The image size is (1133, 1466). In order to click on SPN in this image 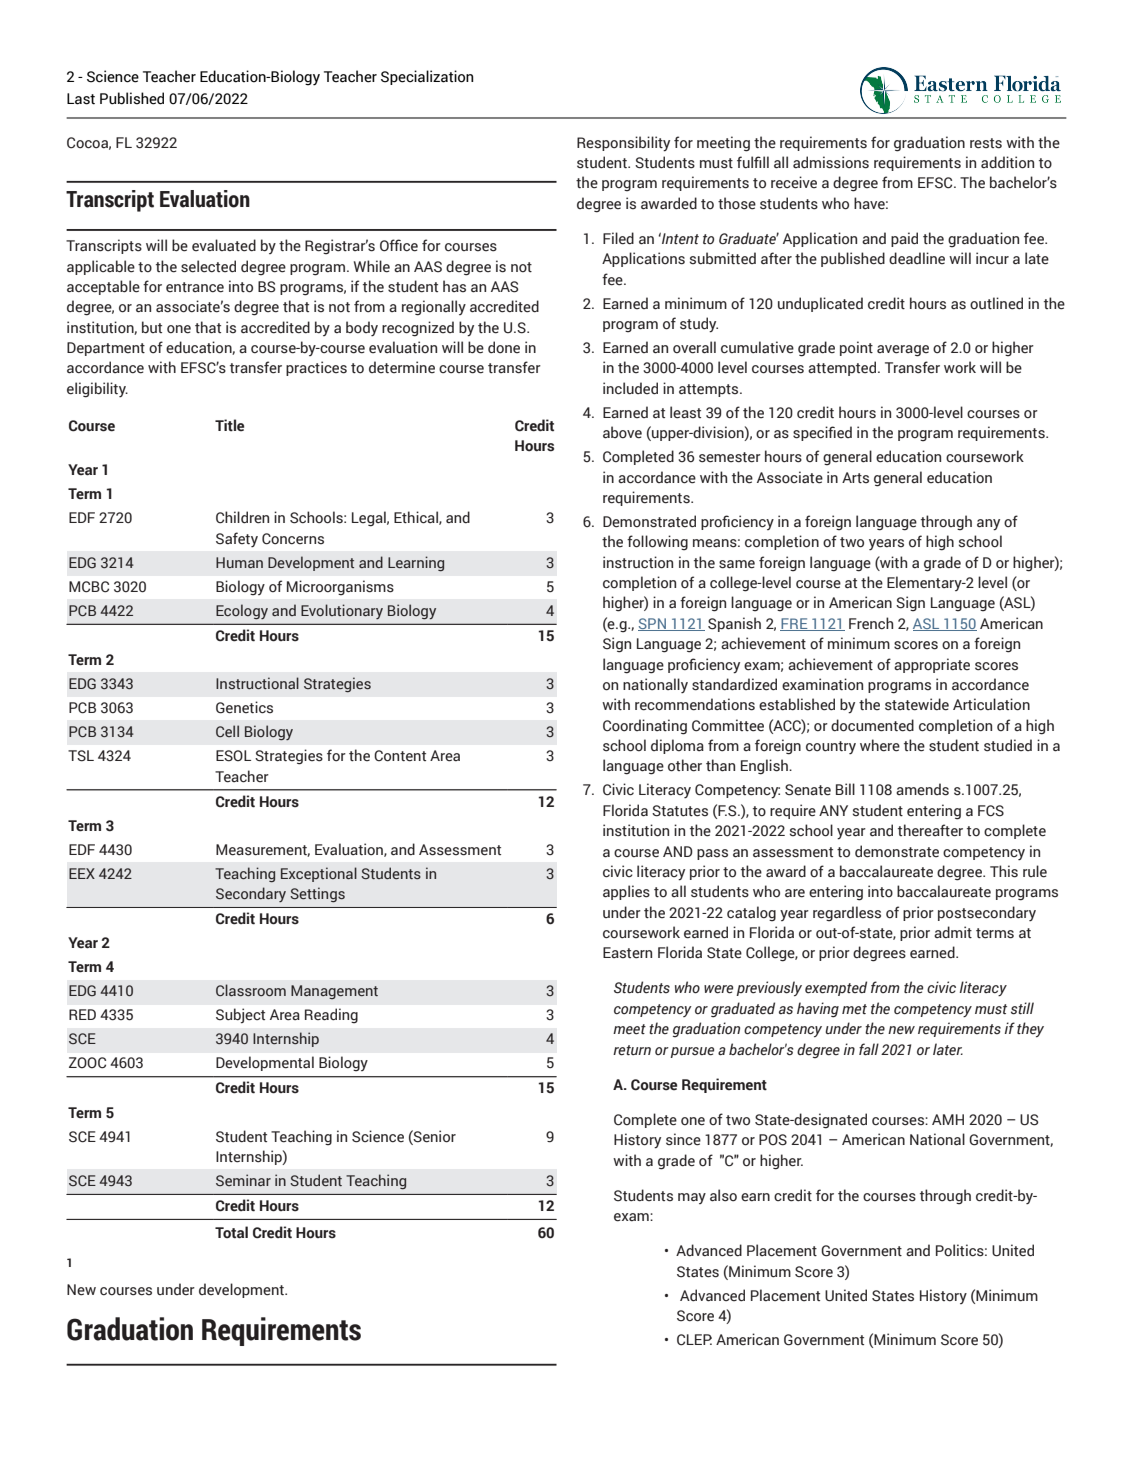, I will do `click(653, 624)`.
